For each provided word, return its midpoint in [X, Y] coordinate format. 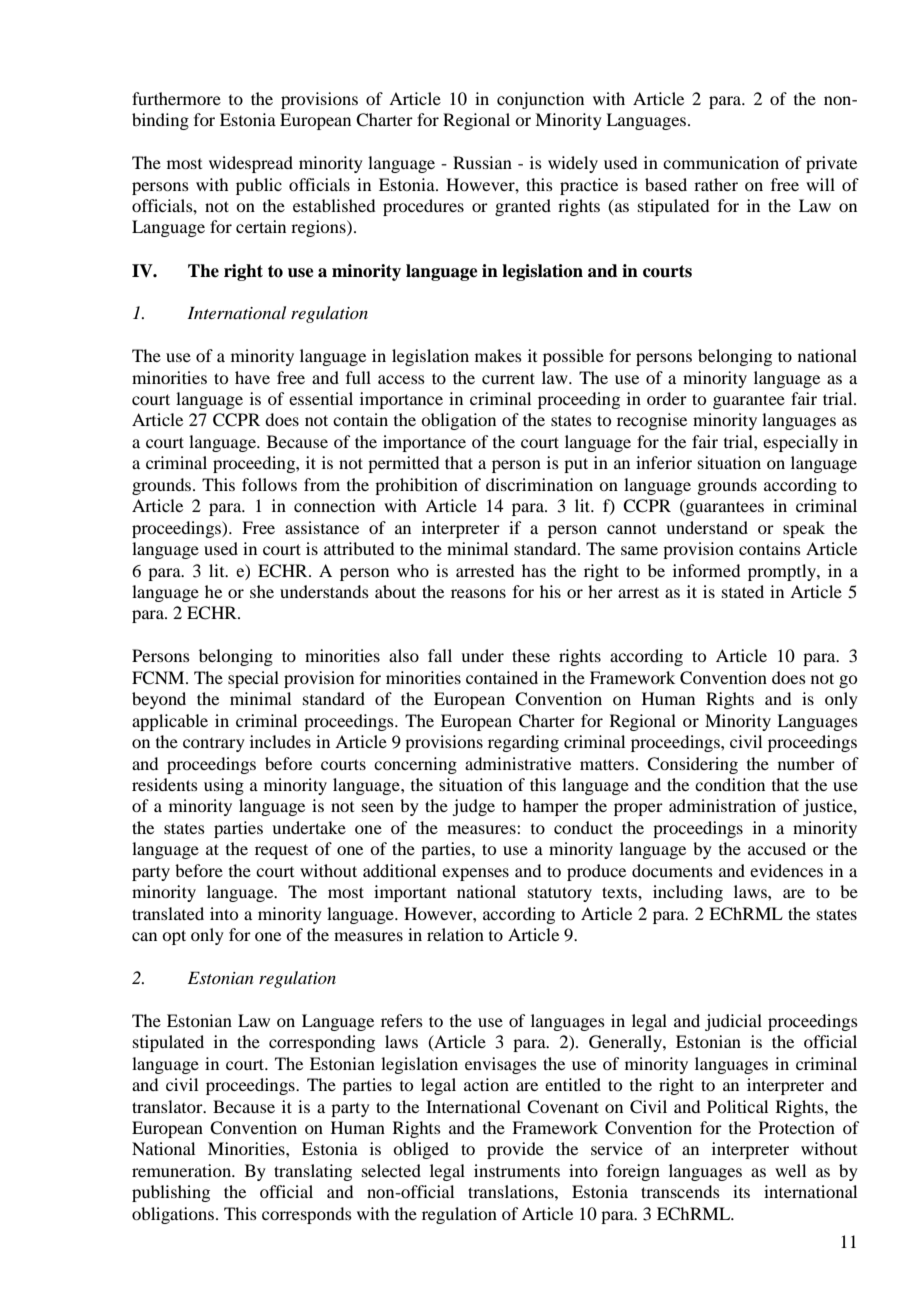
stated [743, 591]
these [531, 655]
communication [721, 162]
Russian [482, 162]
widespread [251, 164]
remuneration [183, 1170]
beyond [159, 700]
